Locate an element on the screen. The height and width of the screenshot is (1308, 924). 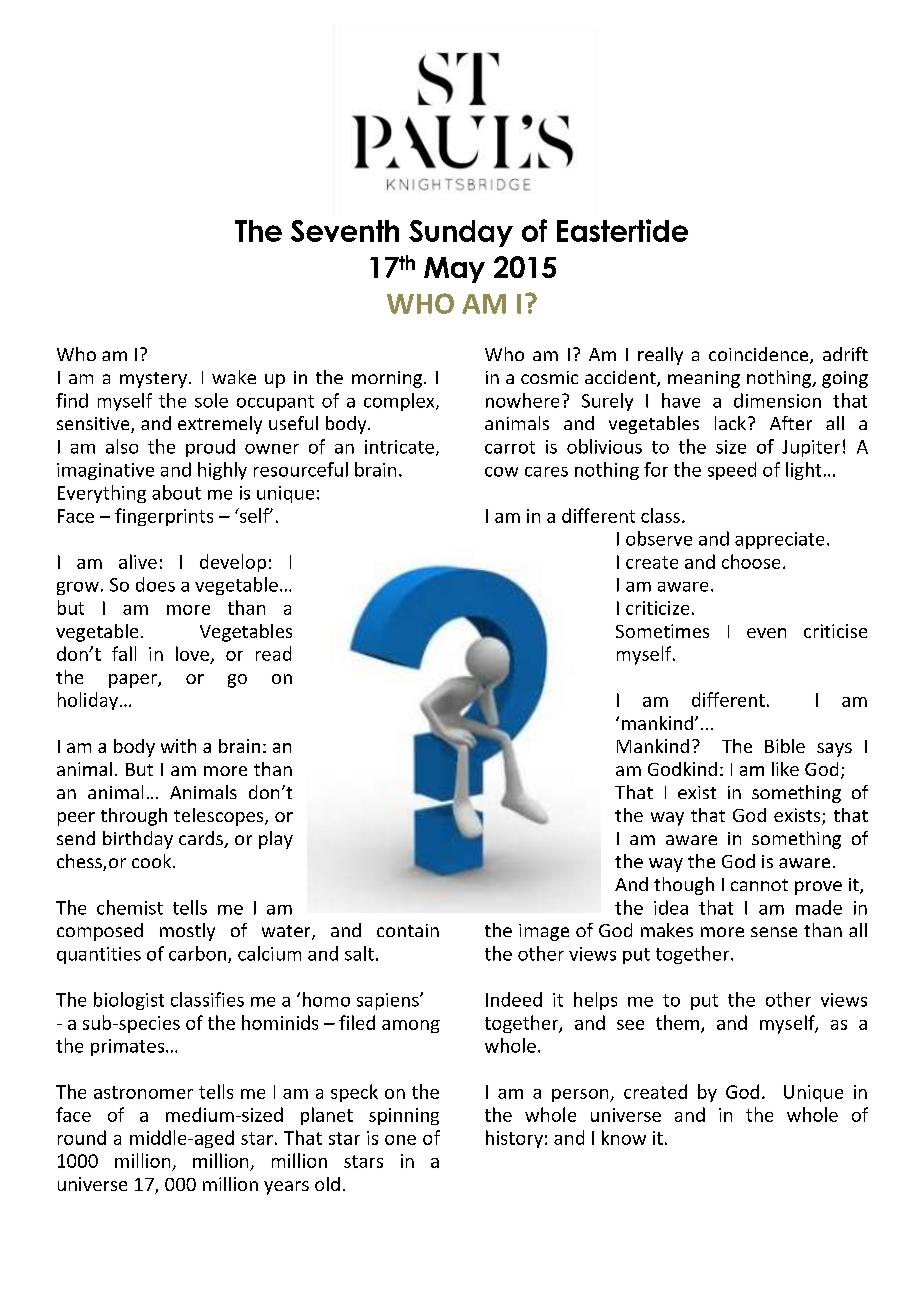
mystery is located at coordinates (153, 380).
